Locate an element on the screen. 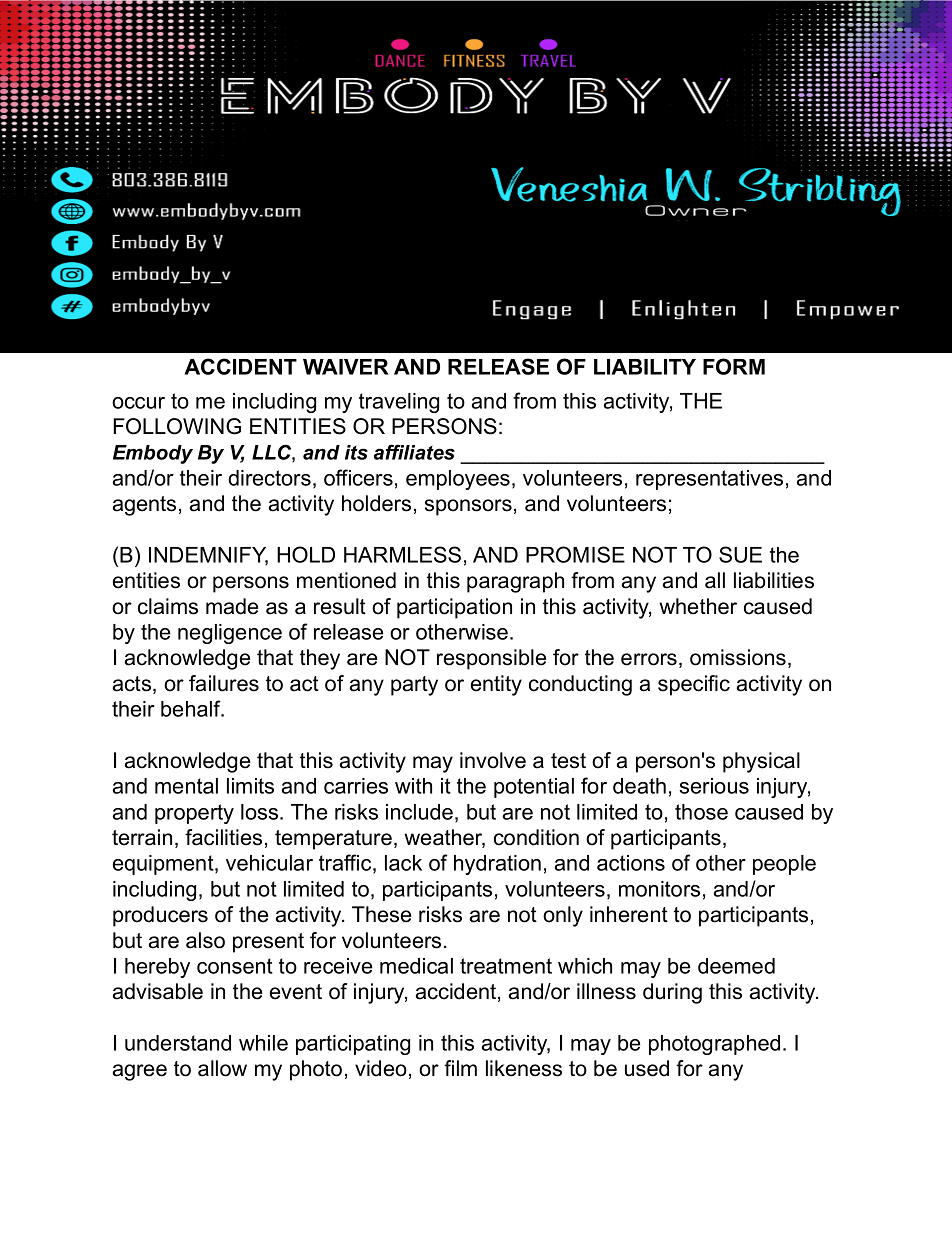 The image size is (952, 1233). occur is located at coordinates (138, 403).
